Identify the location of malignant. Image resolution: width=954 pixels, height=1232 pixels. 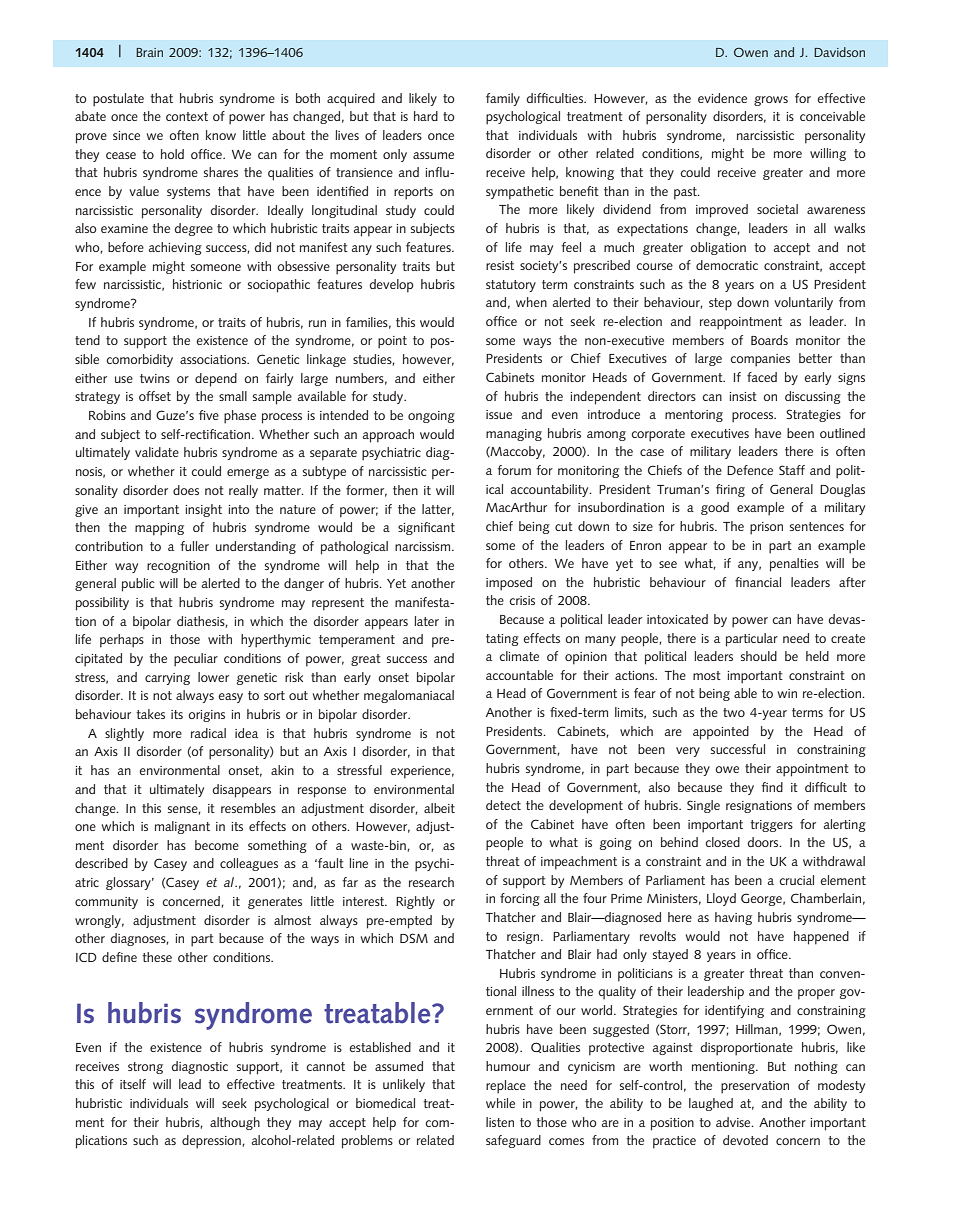
(182, 827).
